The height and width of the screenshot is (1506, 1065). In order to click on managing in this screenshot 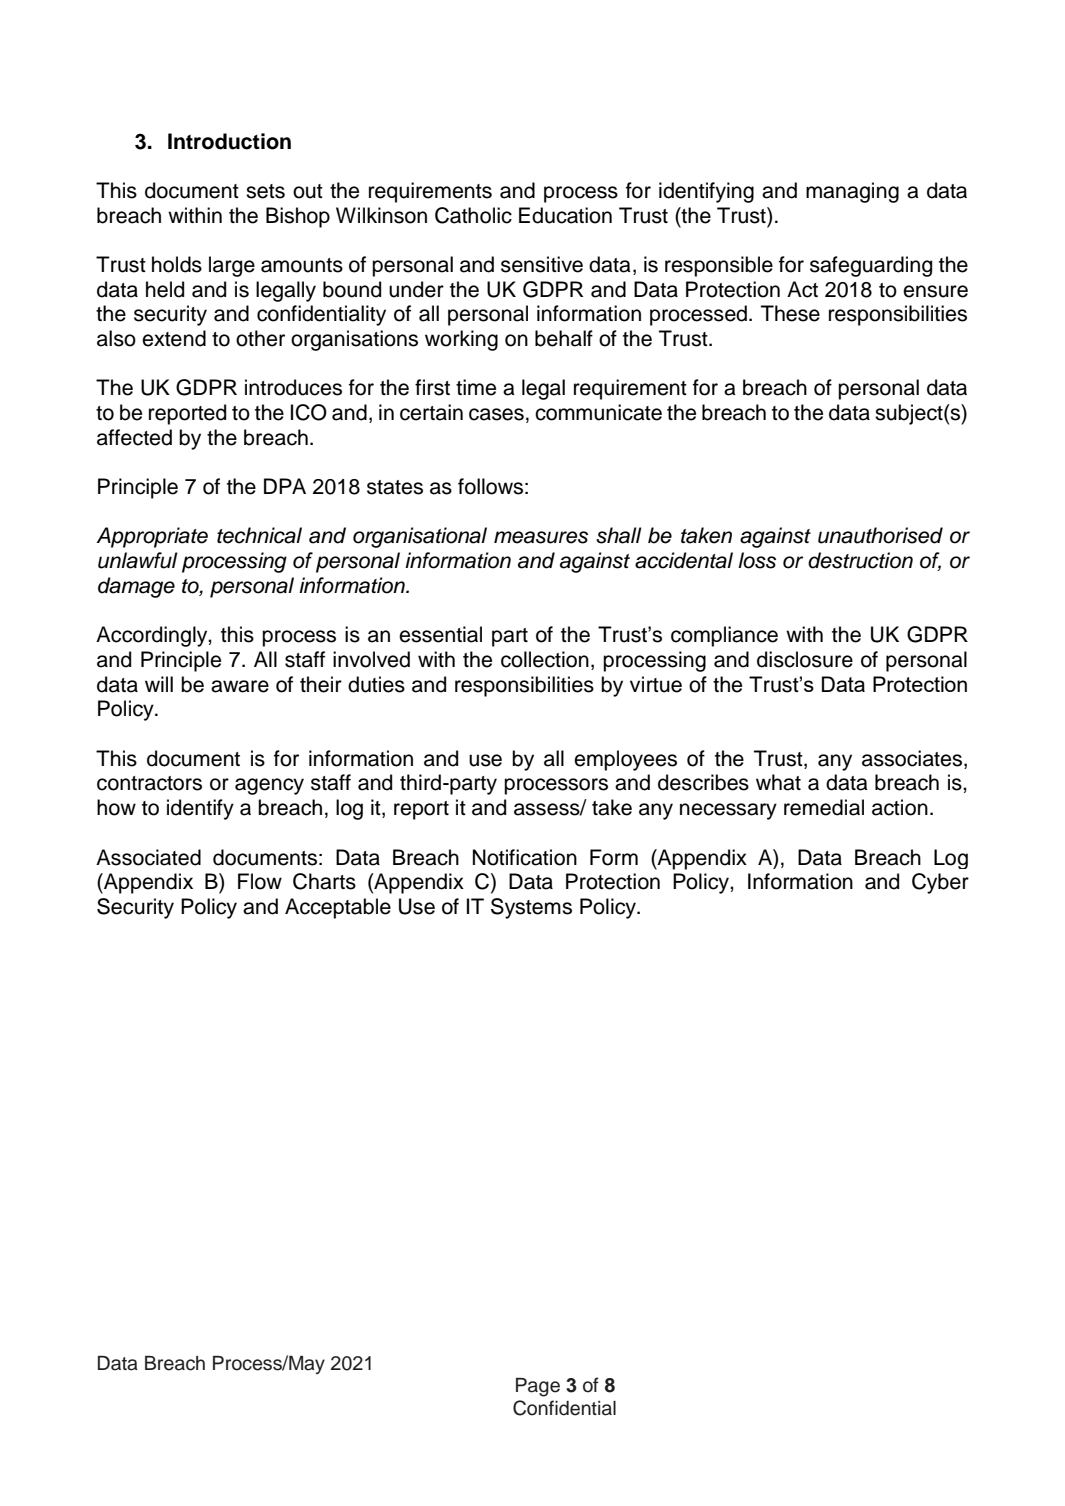, I will do `click(852, 192)`.
